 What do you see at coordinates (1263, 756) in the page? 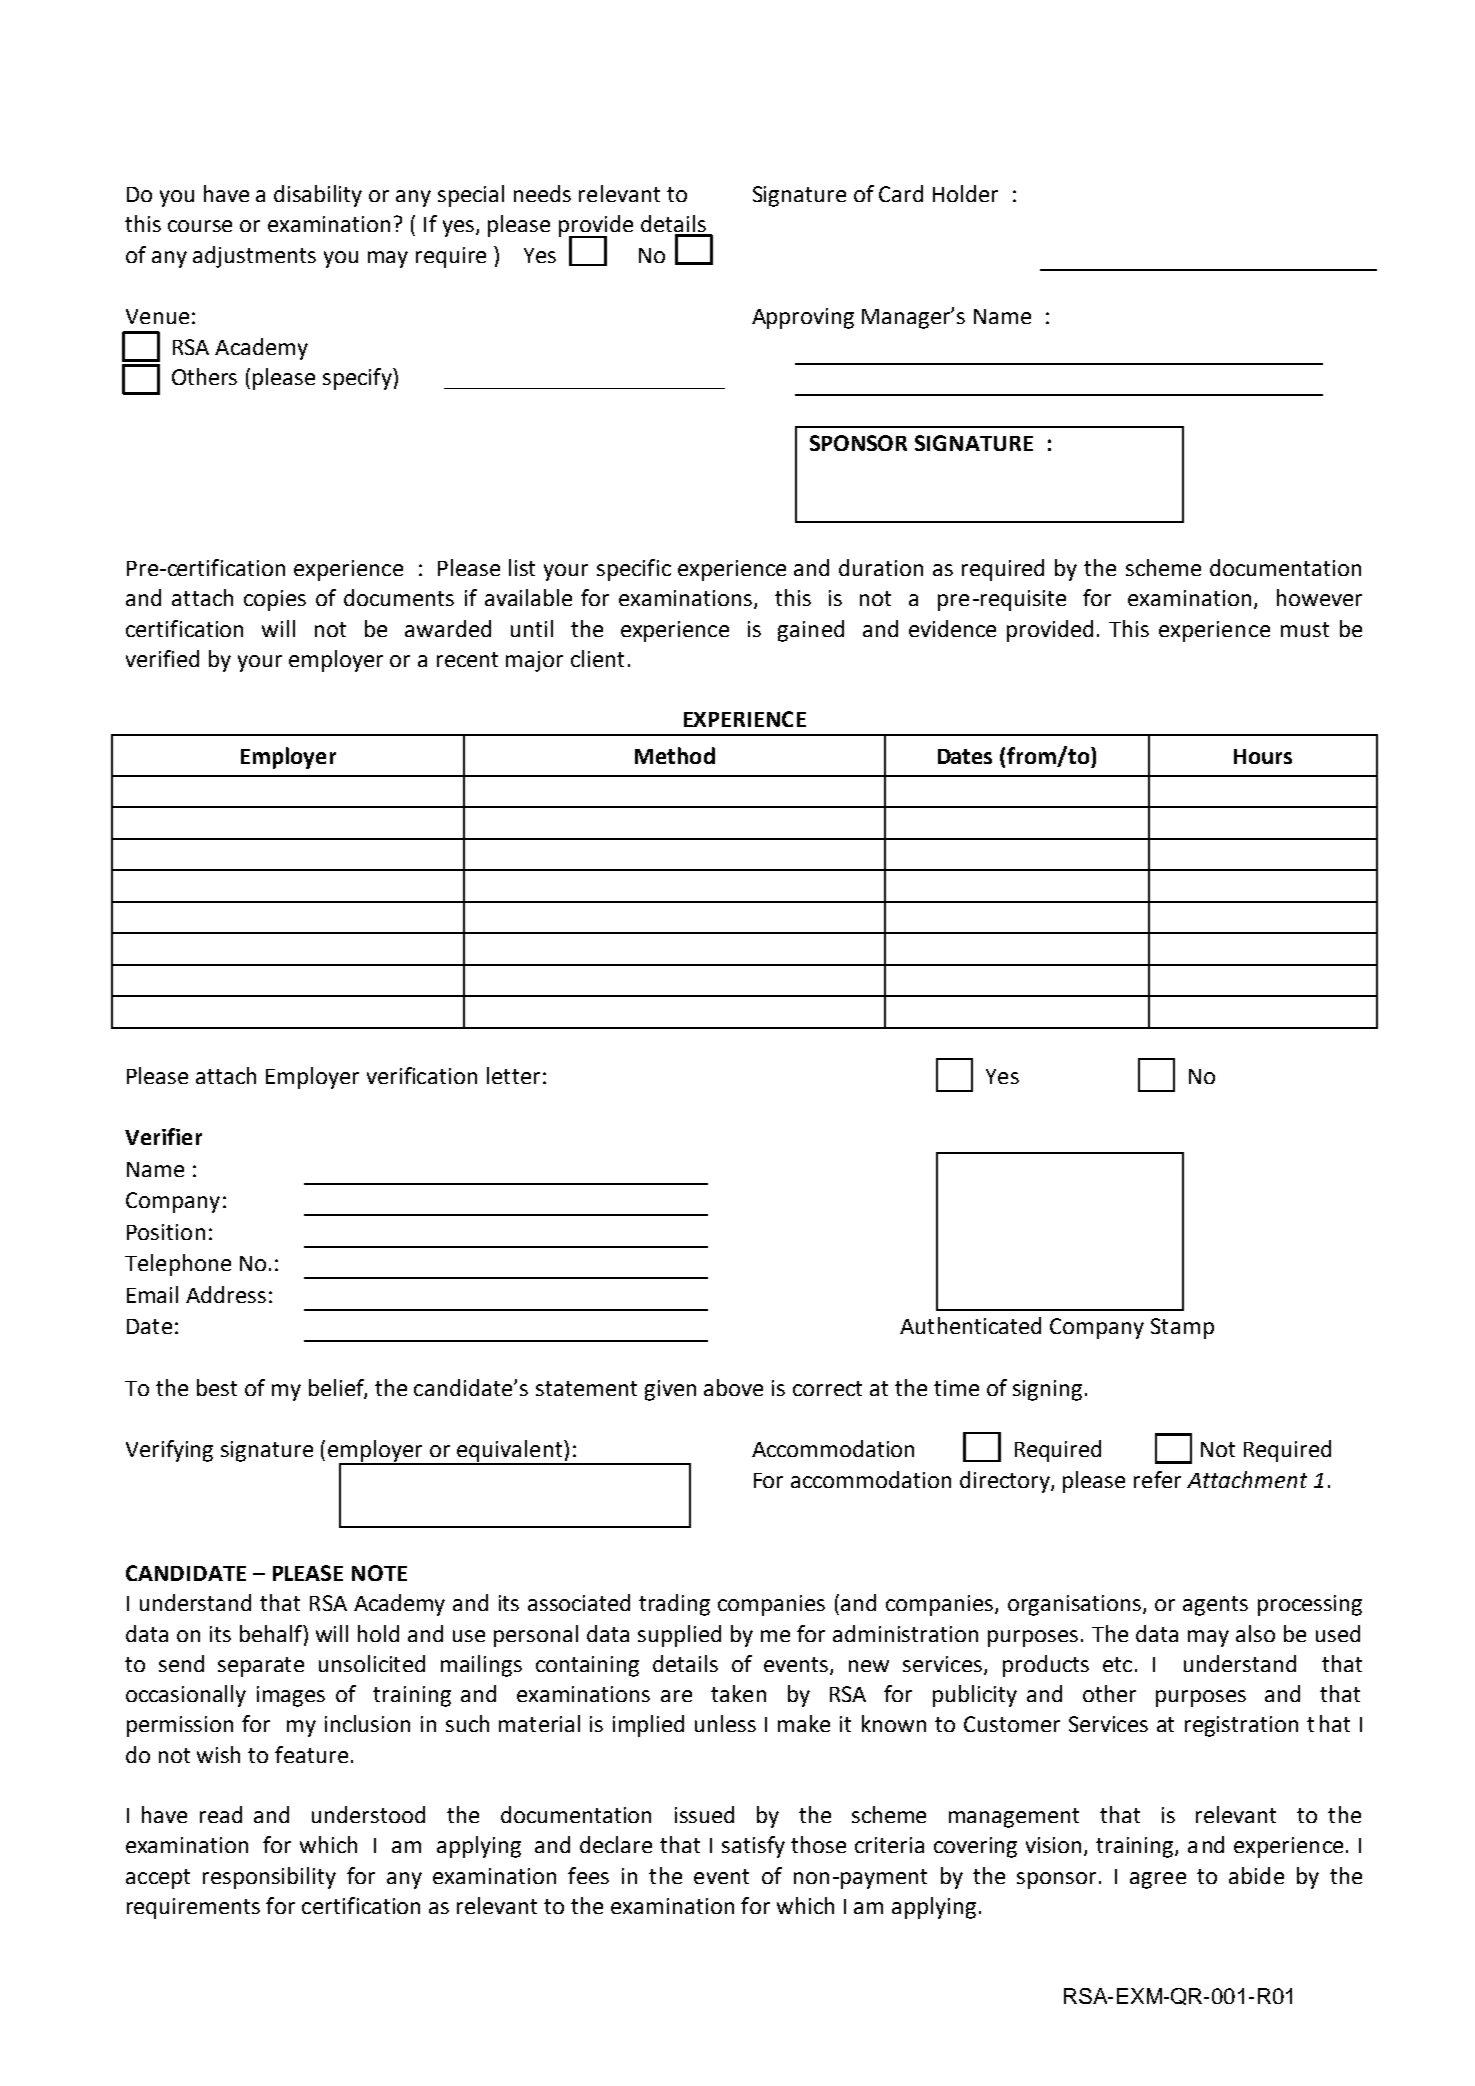
I see `Hours` at bounding box center [1263, 756].
